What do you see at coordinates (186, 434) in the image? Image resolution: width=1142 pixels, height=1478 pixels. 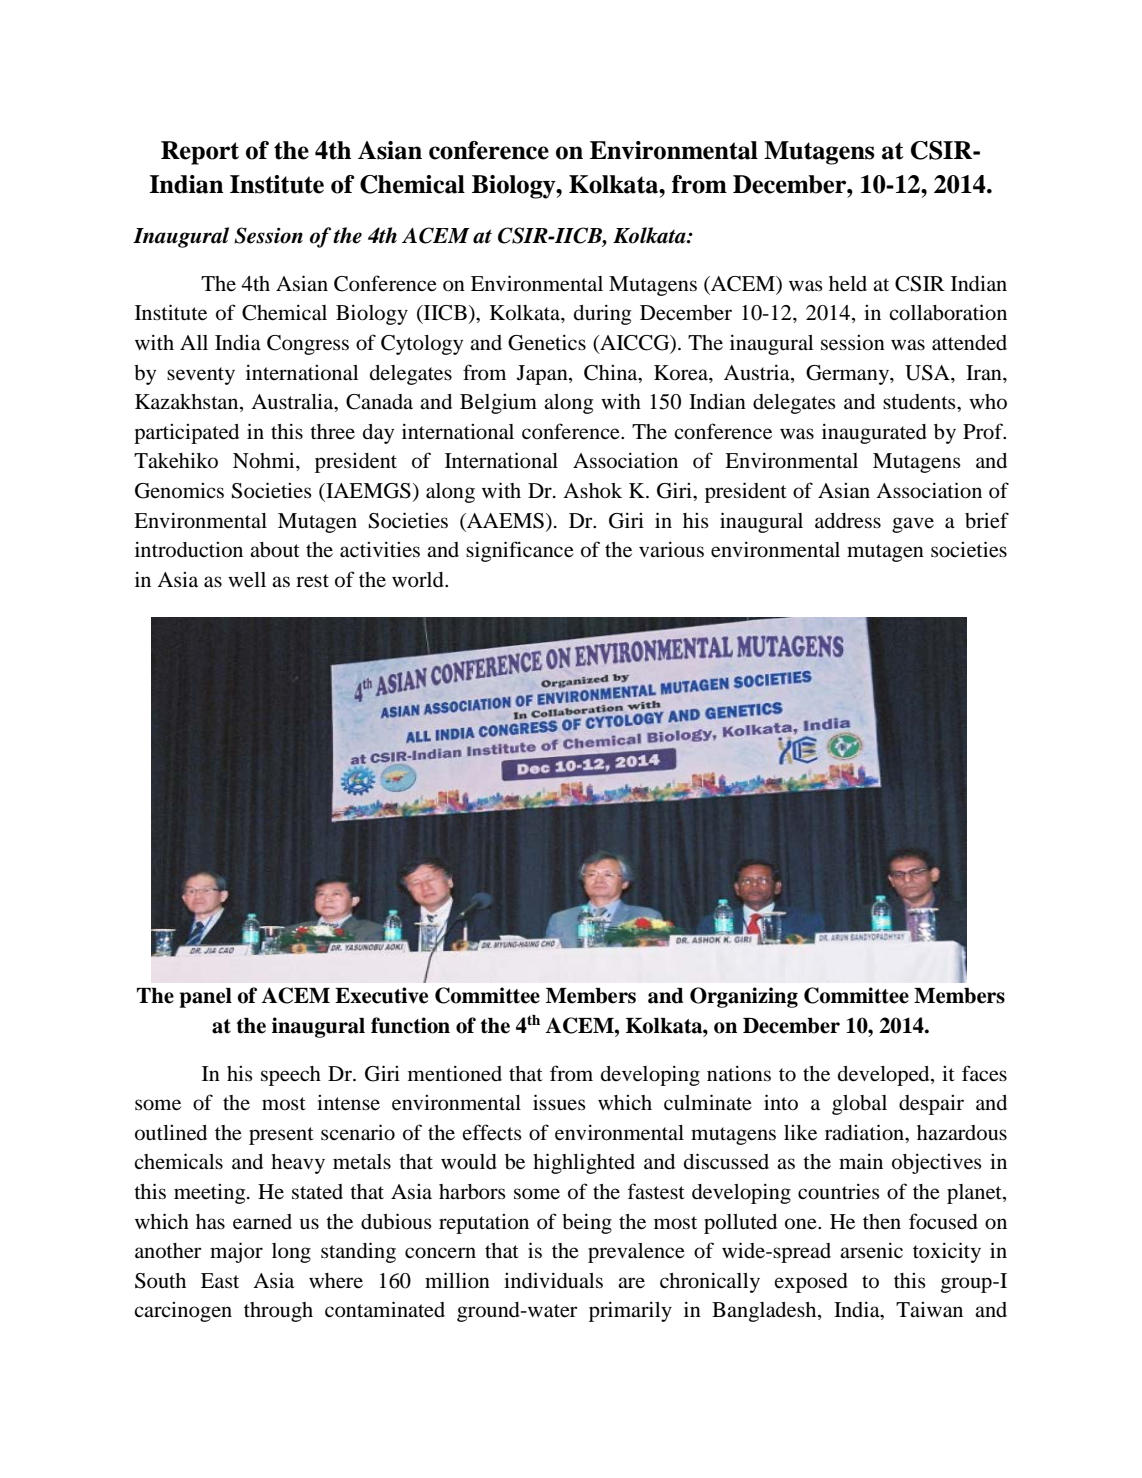 I see `participated` at bounding box center [186, 434].
